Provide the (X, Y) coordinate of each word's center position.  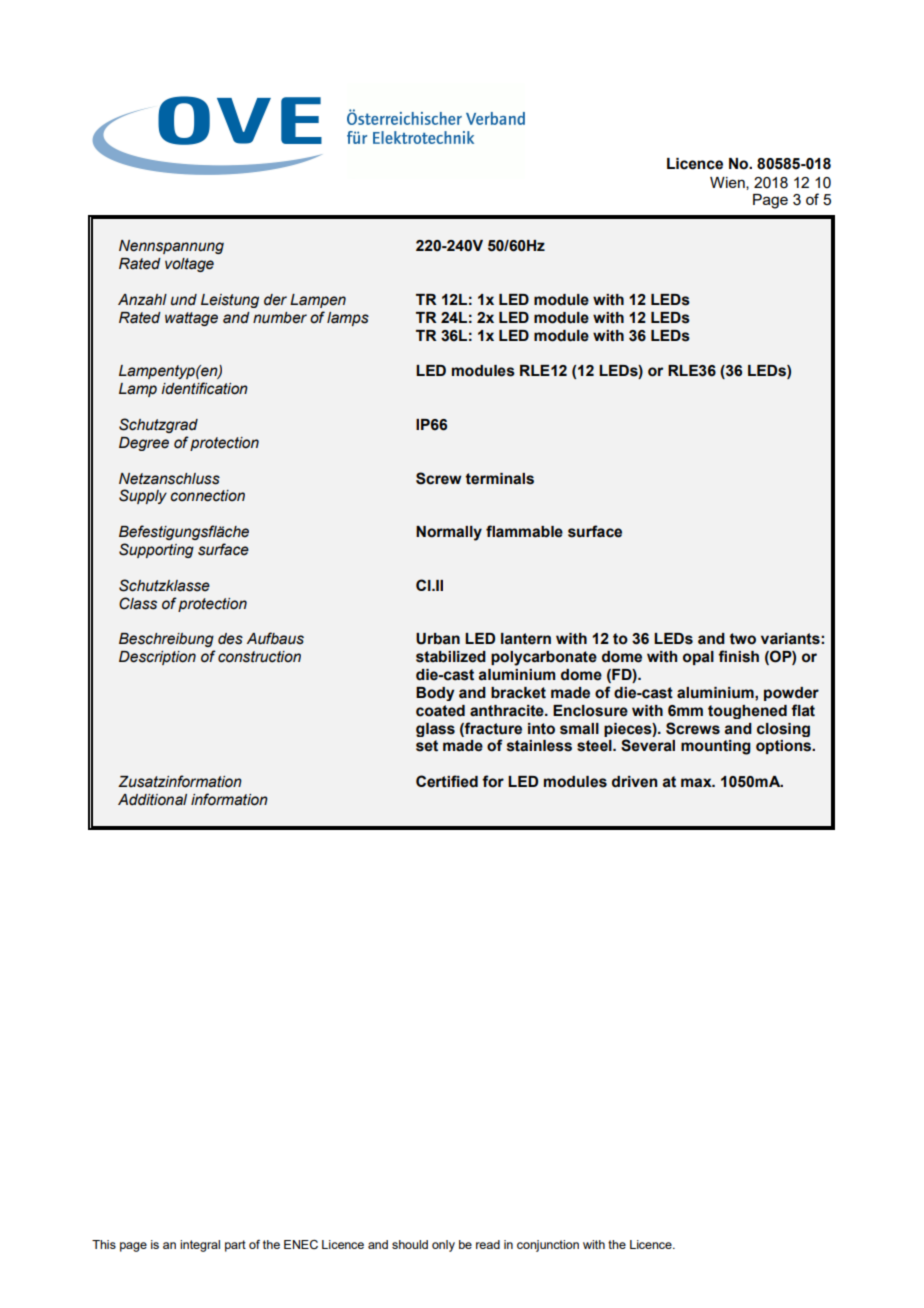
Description (157, 658)
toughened (747, 712)
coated (440, 711)
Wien (728, 183)
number (280, 318)
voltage (189, 265)
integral (200, 1246)
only (443, 1246)
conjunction (548, 1246)
